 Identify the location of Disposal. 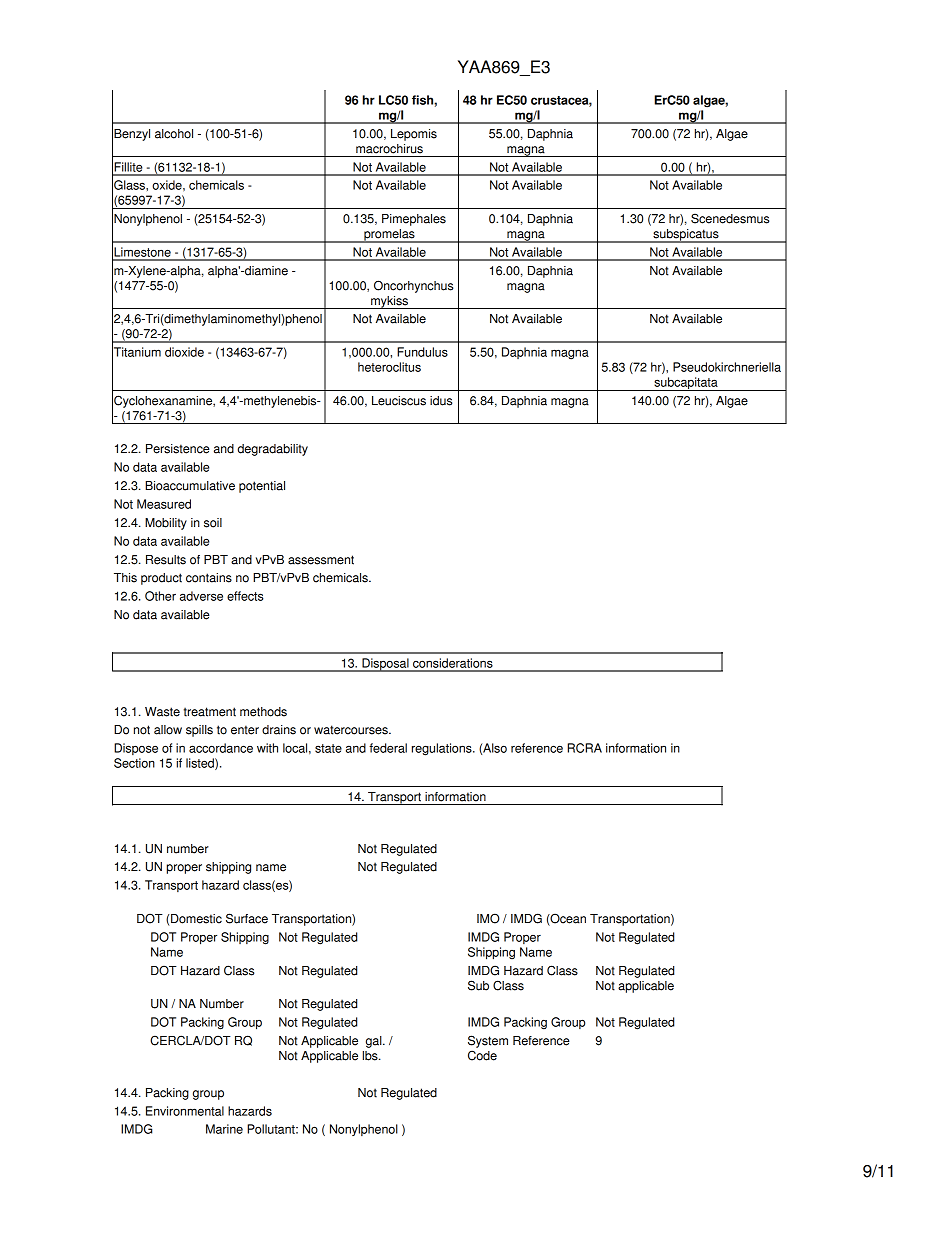
(385, 665).
